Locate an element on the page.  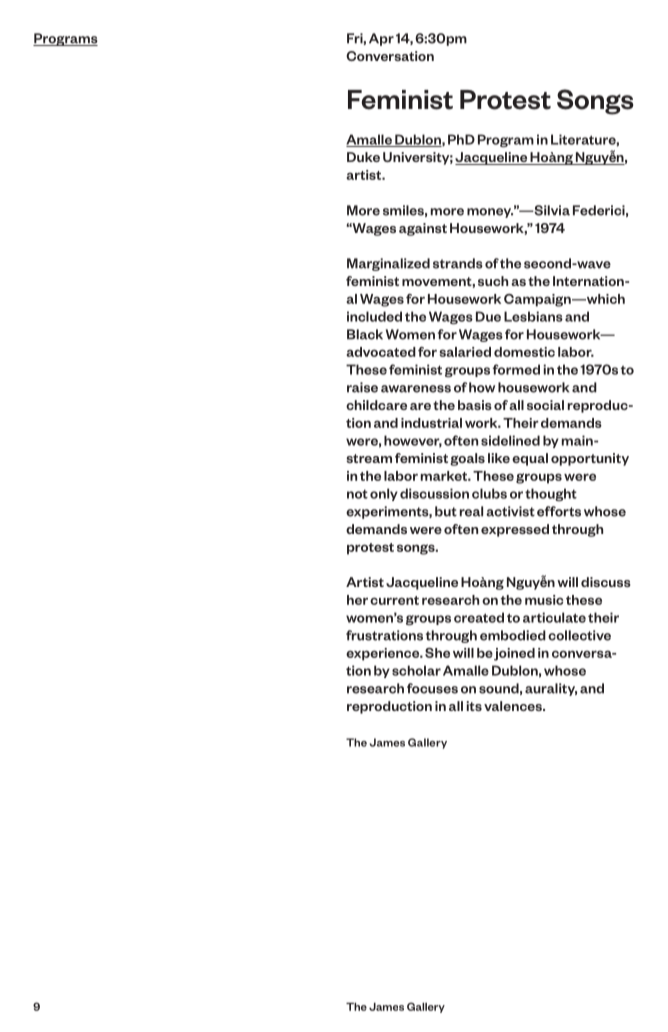
only is located at coordinates (384, 494).
